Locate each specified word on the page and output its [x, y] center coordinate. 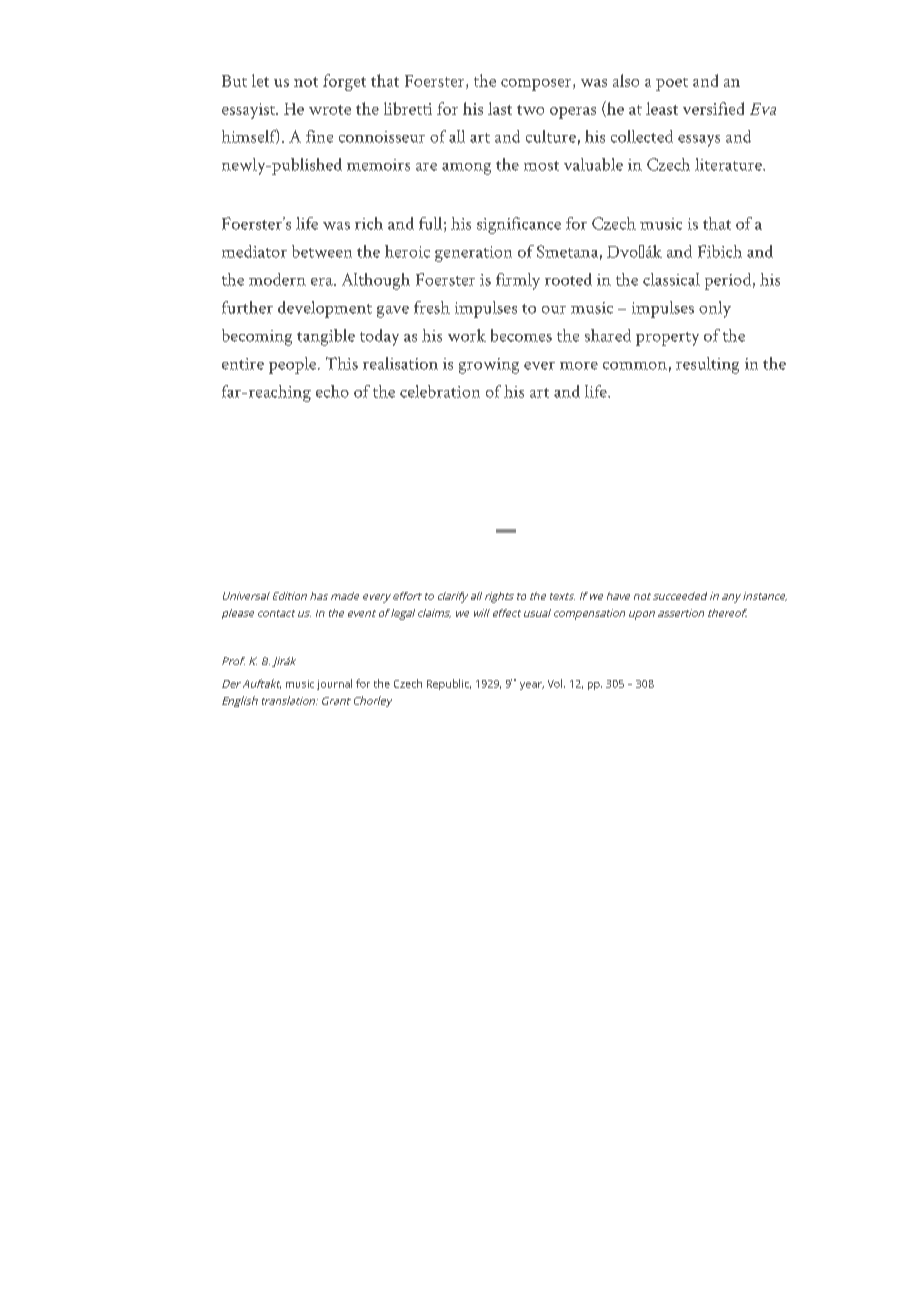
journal [334, 684]
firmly [518, 281]
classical [671, 279]
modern [277, 279]
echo [332, 391]
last [500, 108]
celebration [440, 391]
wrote [330, 110]
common [635, 366]
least [662, 108]
